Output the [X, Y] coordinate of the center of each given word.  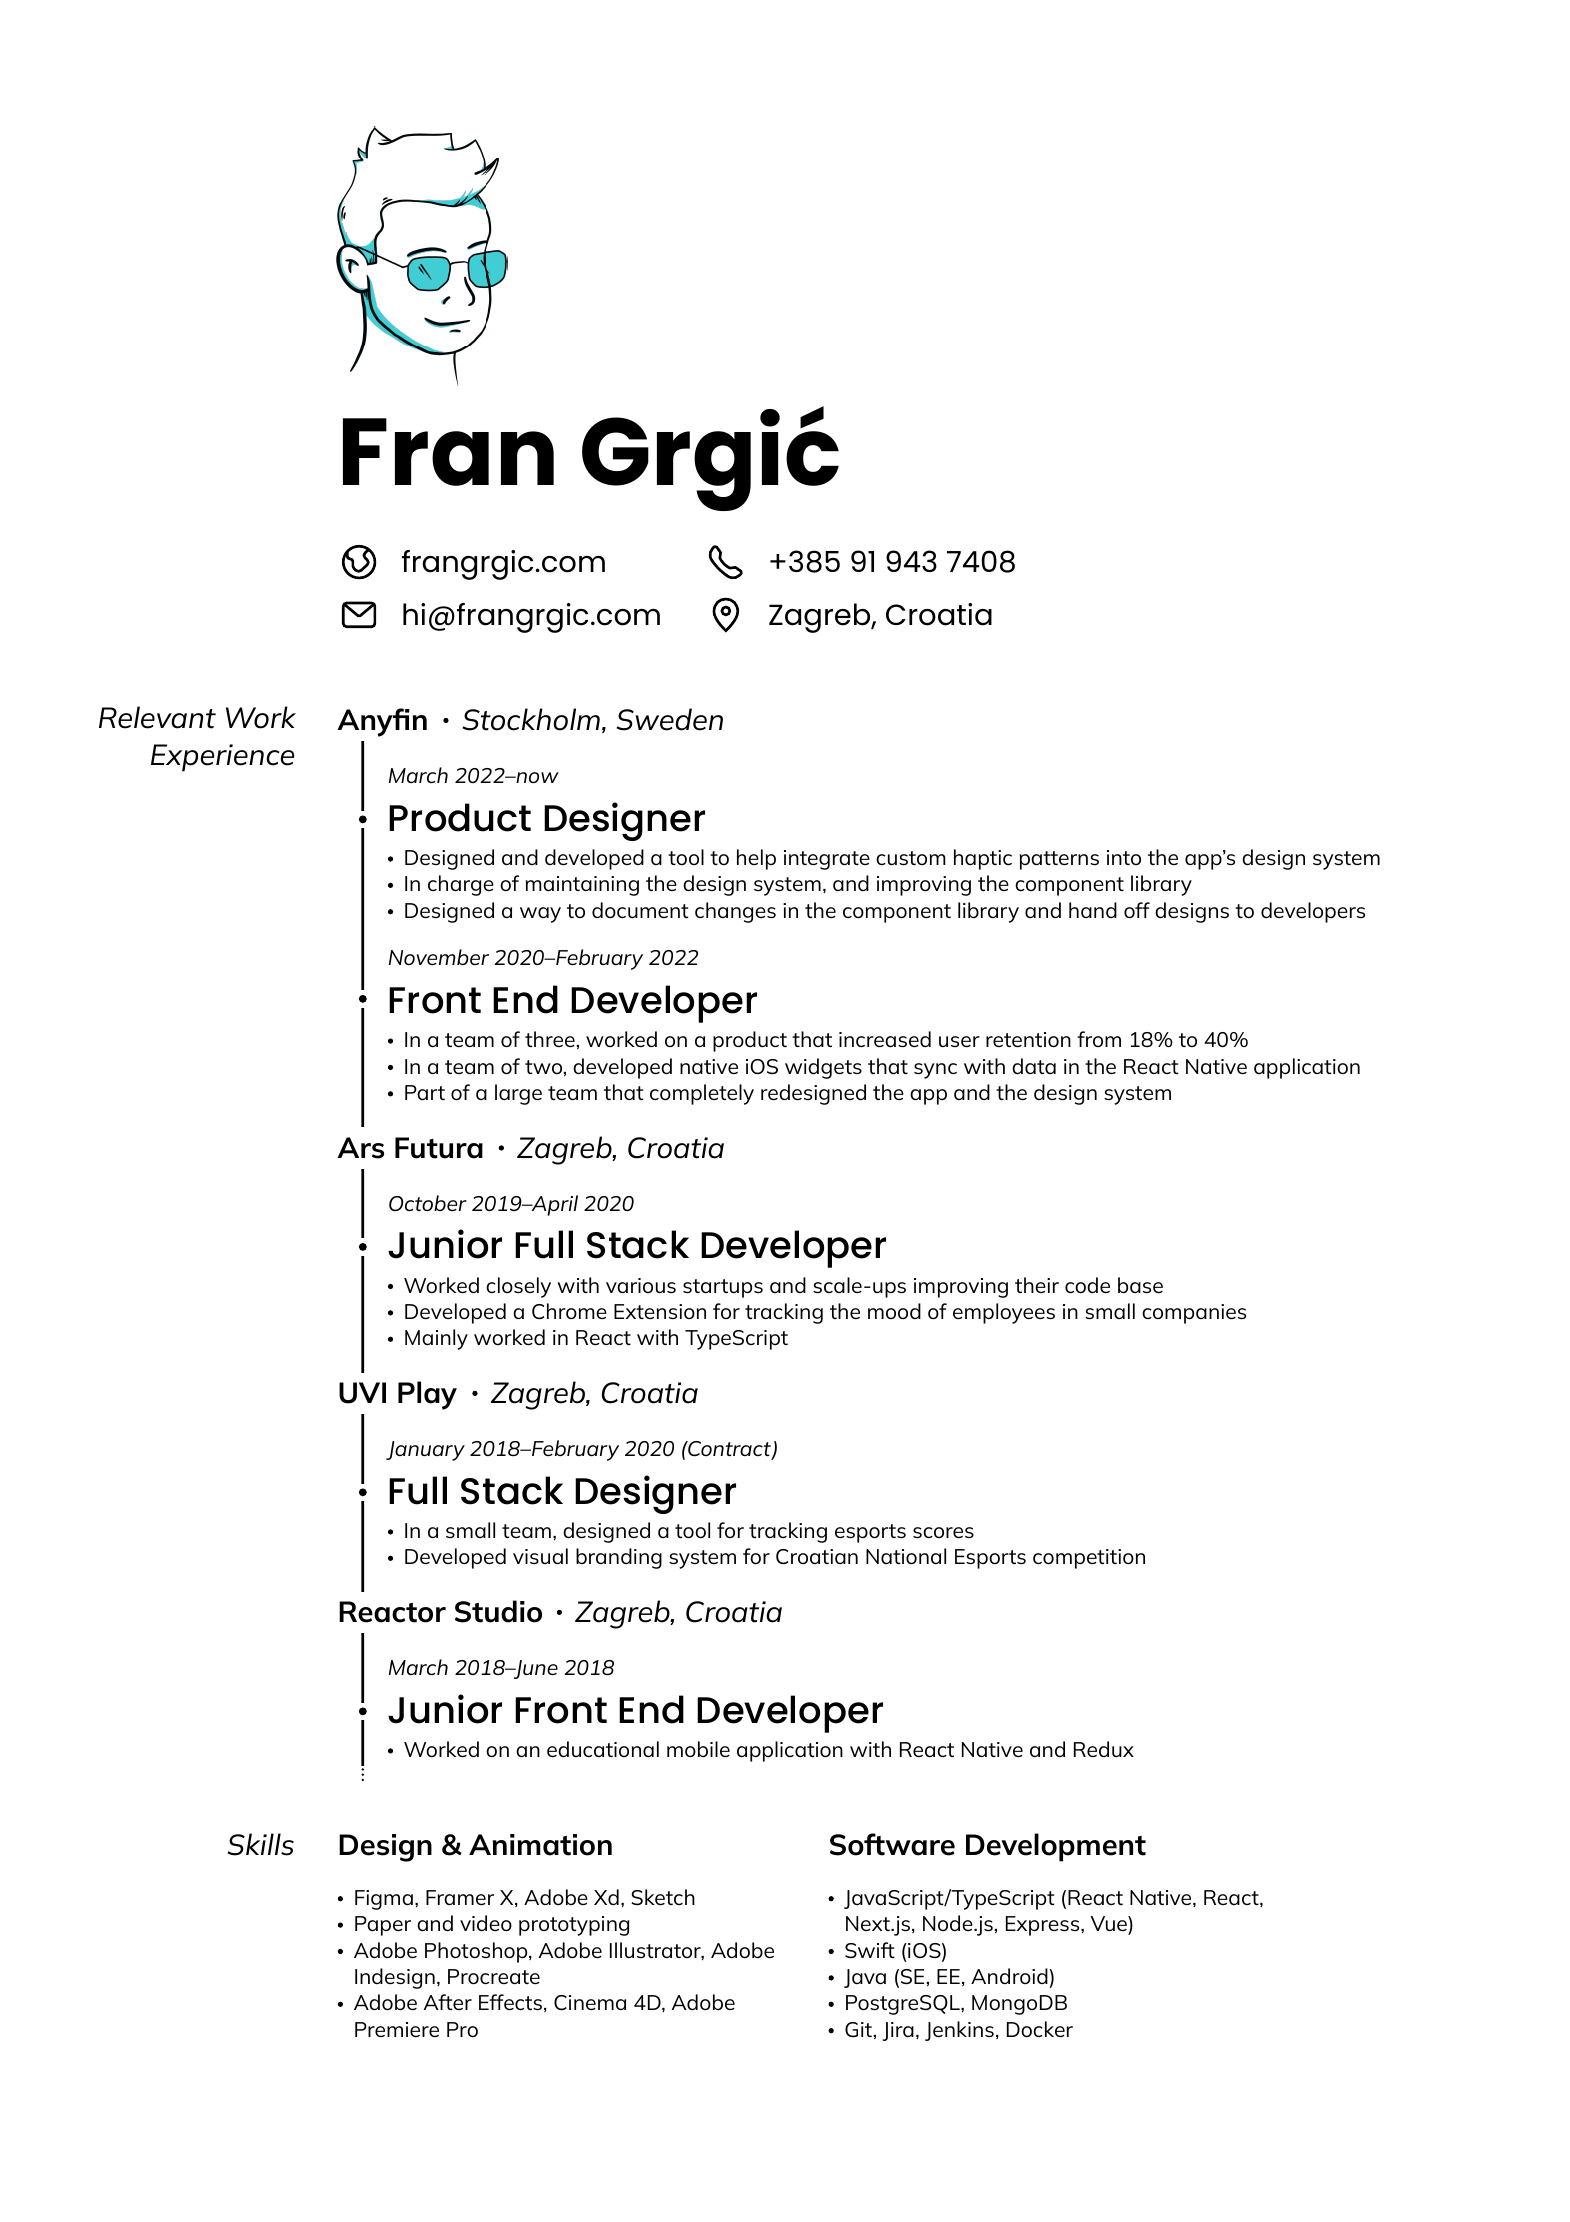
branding [619, 1558]
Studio [498, 1611]
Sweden [670, 719]
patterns [1059, 860]
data [1034, 1066]
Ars [360, 1148]
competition [1089, 1559]
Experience [222, 758]
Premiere [397, 2029]
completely [702, 1094]
